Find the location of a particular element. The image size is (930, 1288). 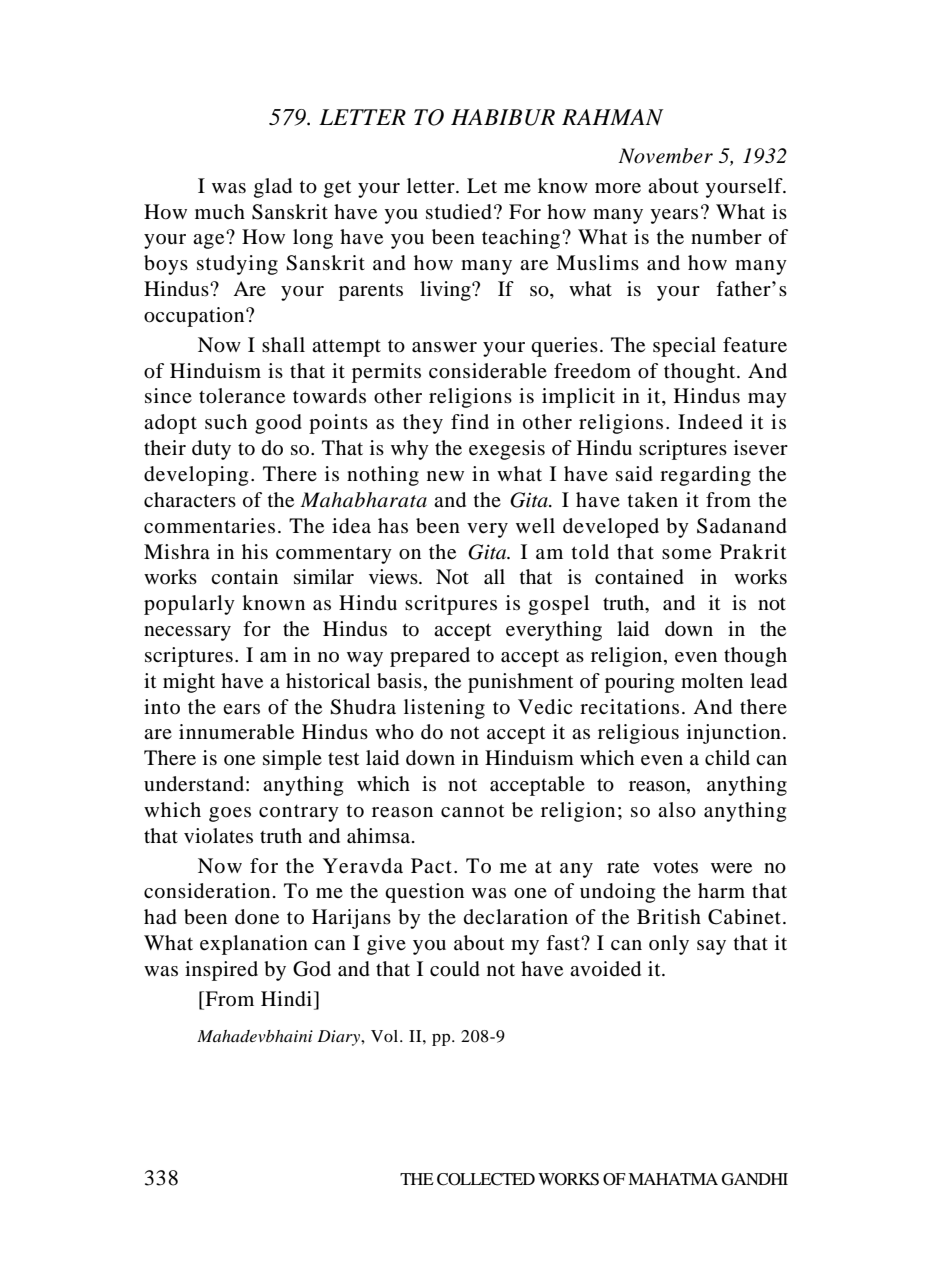

COLLECTED is located at coordinates (486, 1179).
